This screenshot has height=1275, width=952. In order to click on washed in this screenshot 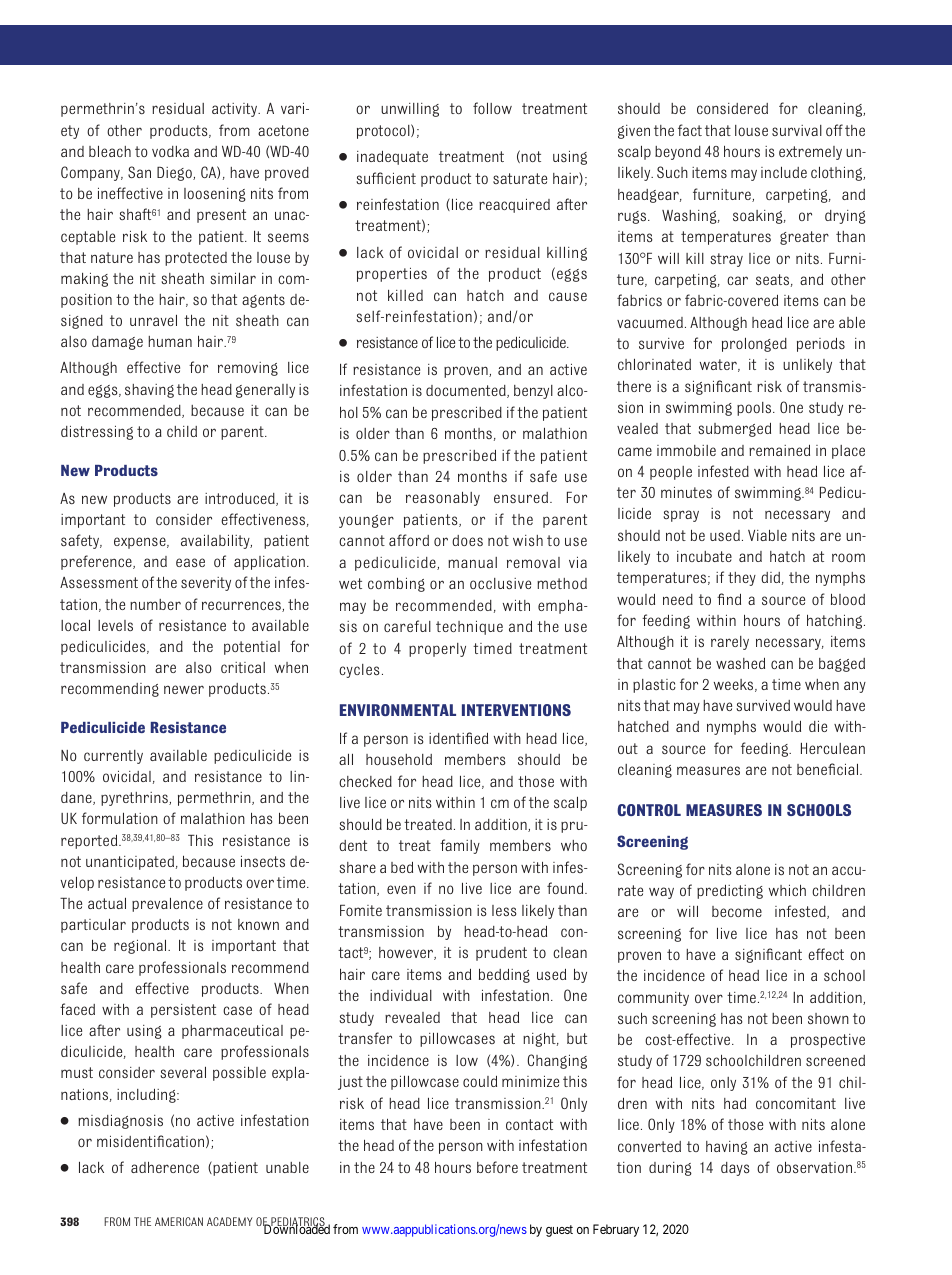, I will do `click(740, 663)`.
